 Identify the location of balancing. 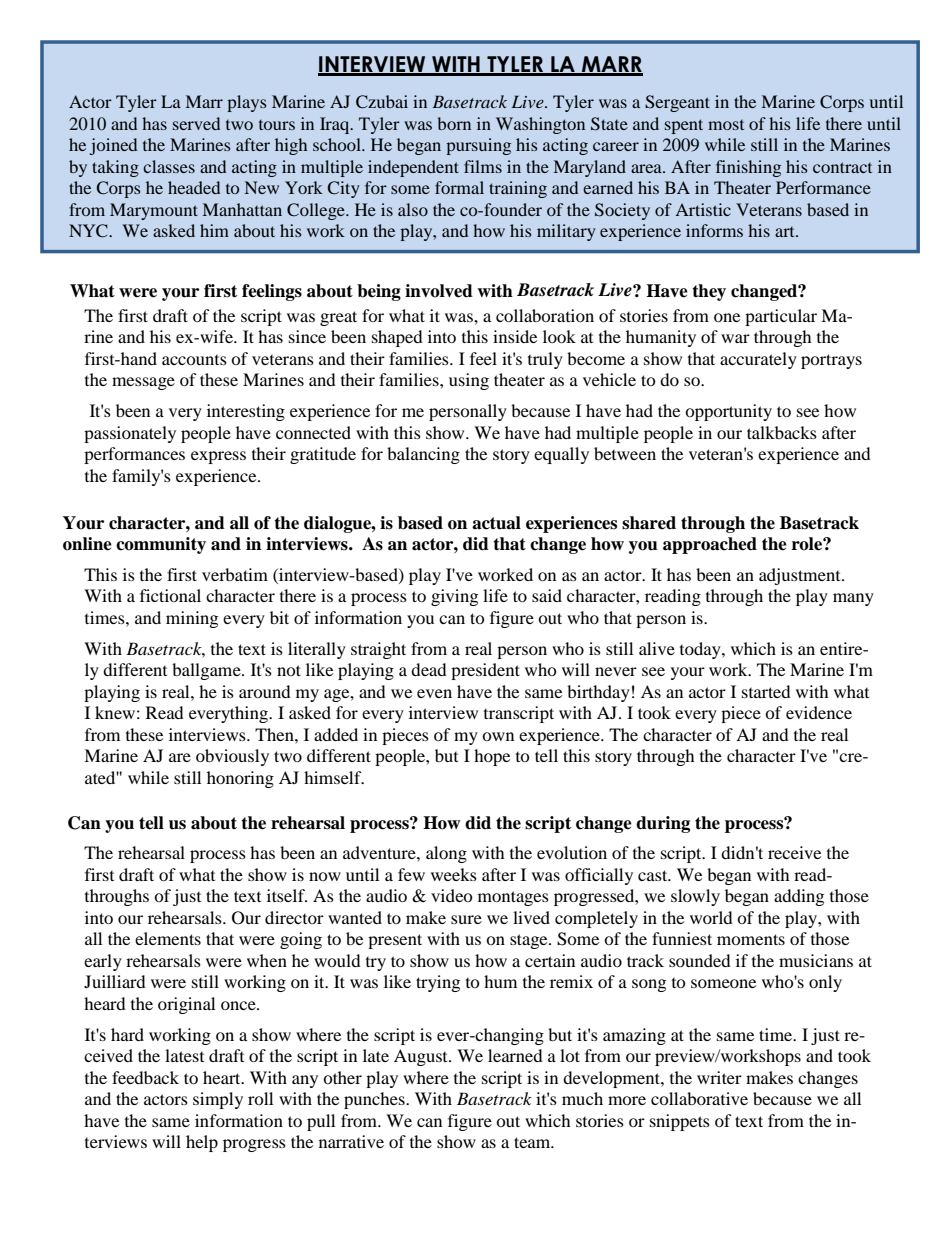
(423, 455).
